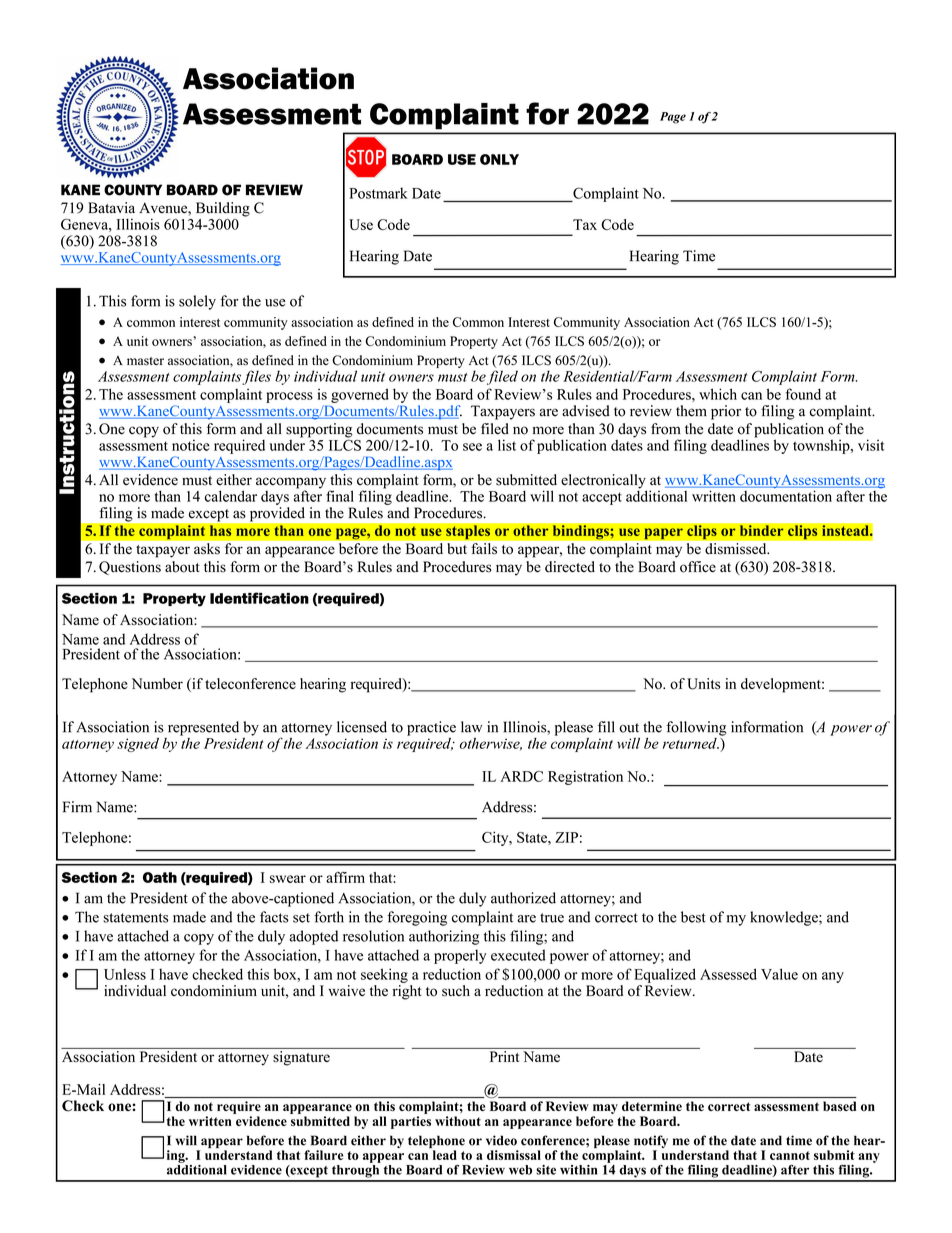 The height and width of the document is (1233, 952). Describe the element at coordinates (324, 1155) in the document. I see `failure` at that location.
